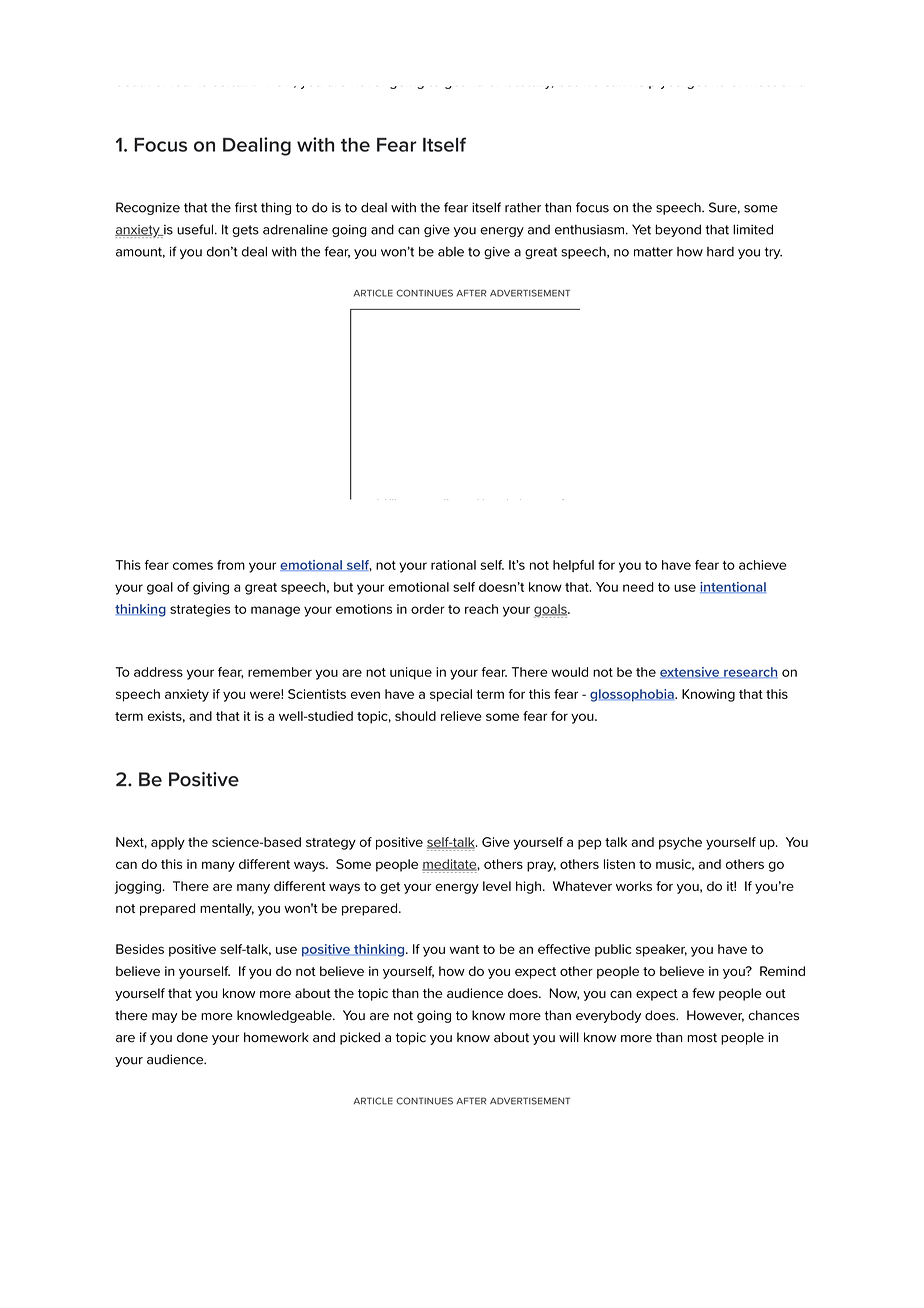 The height and width of the page is (1308, 924). Describe the element at coordinates (523, 207) in the page. I see `rather` at that location.
